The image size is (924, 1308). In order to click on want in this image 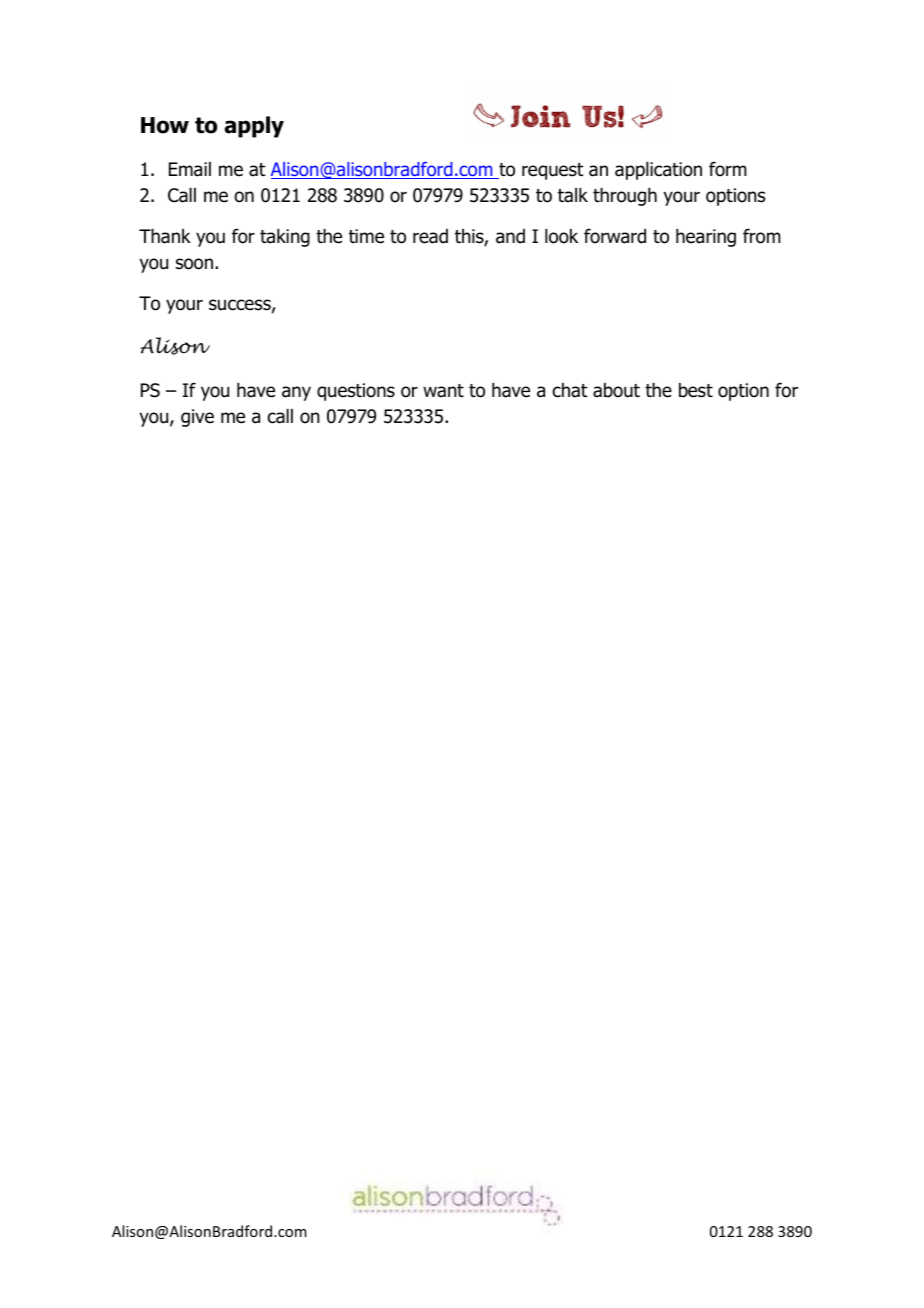, I will do `click(443, 391)`.
